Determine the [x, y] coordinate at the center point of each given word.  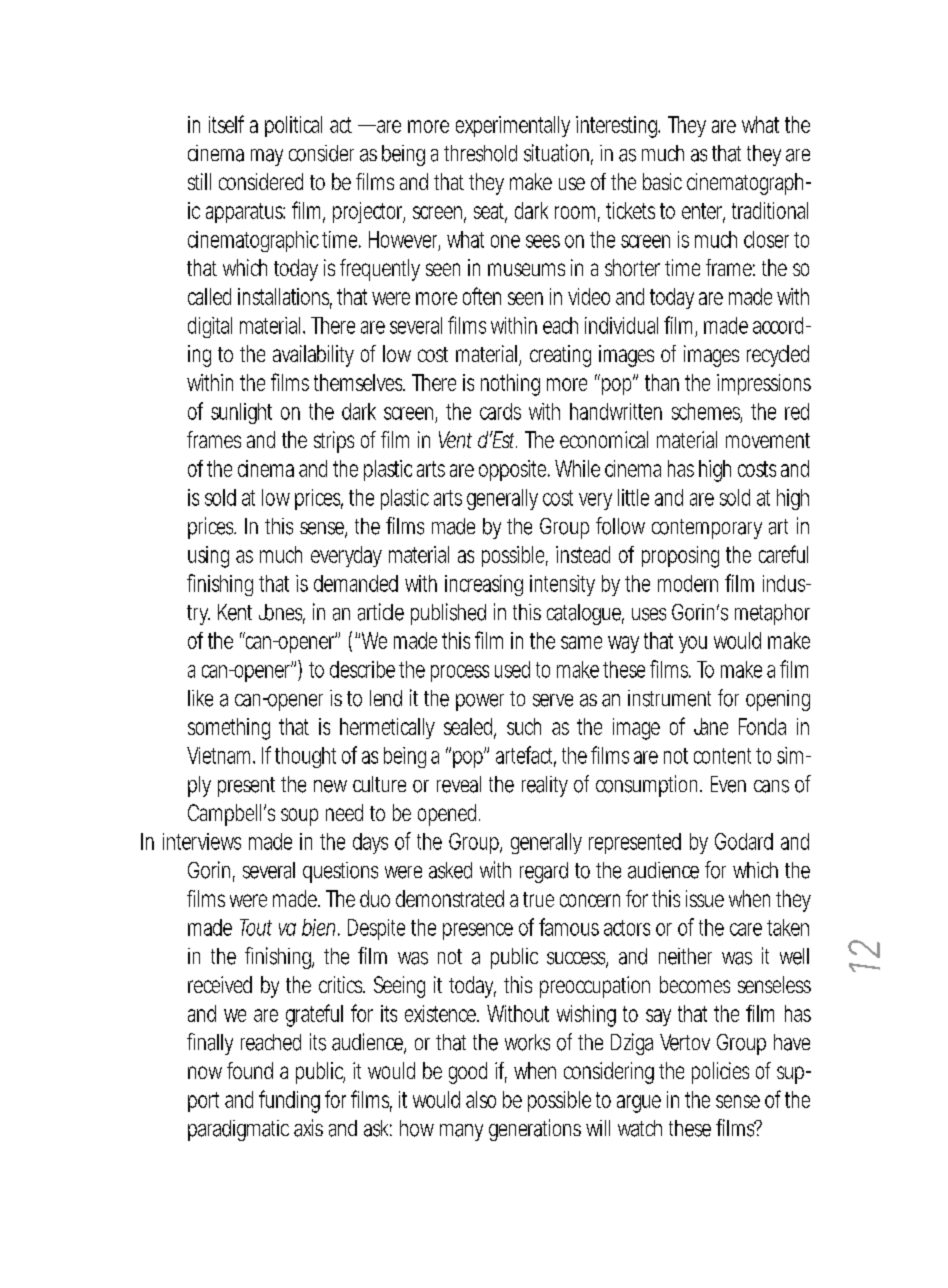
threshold [480, 153]
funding [289, 1101]
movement [768, 440]
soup [299, 817]
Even [728, 784]
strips [334, 442]
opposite [512, 470]
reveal [459, 784]
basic [662, 181]
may [267, 157]
